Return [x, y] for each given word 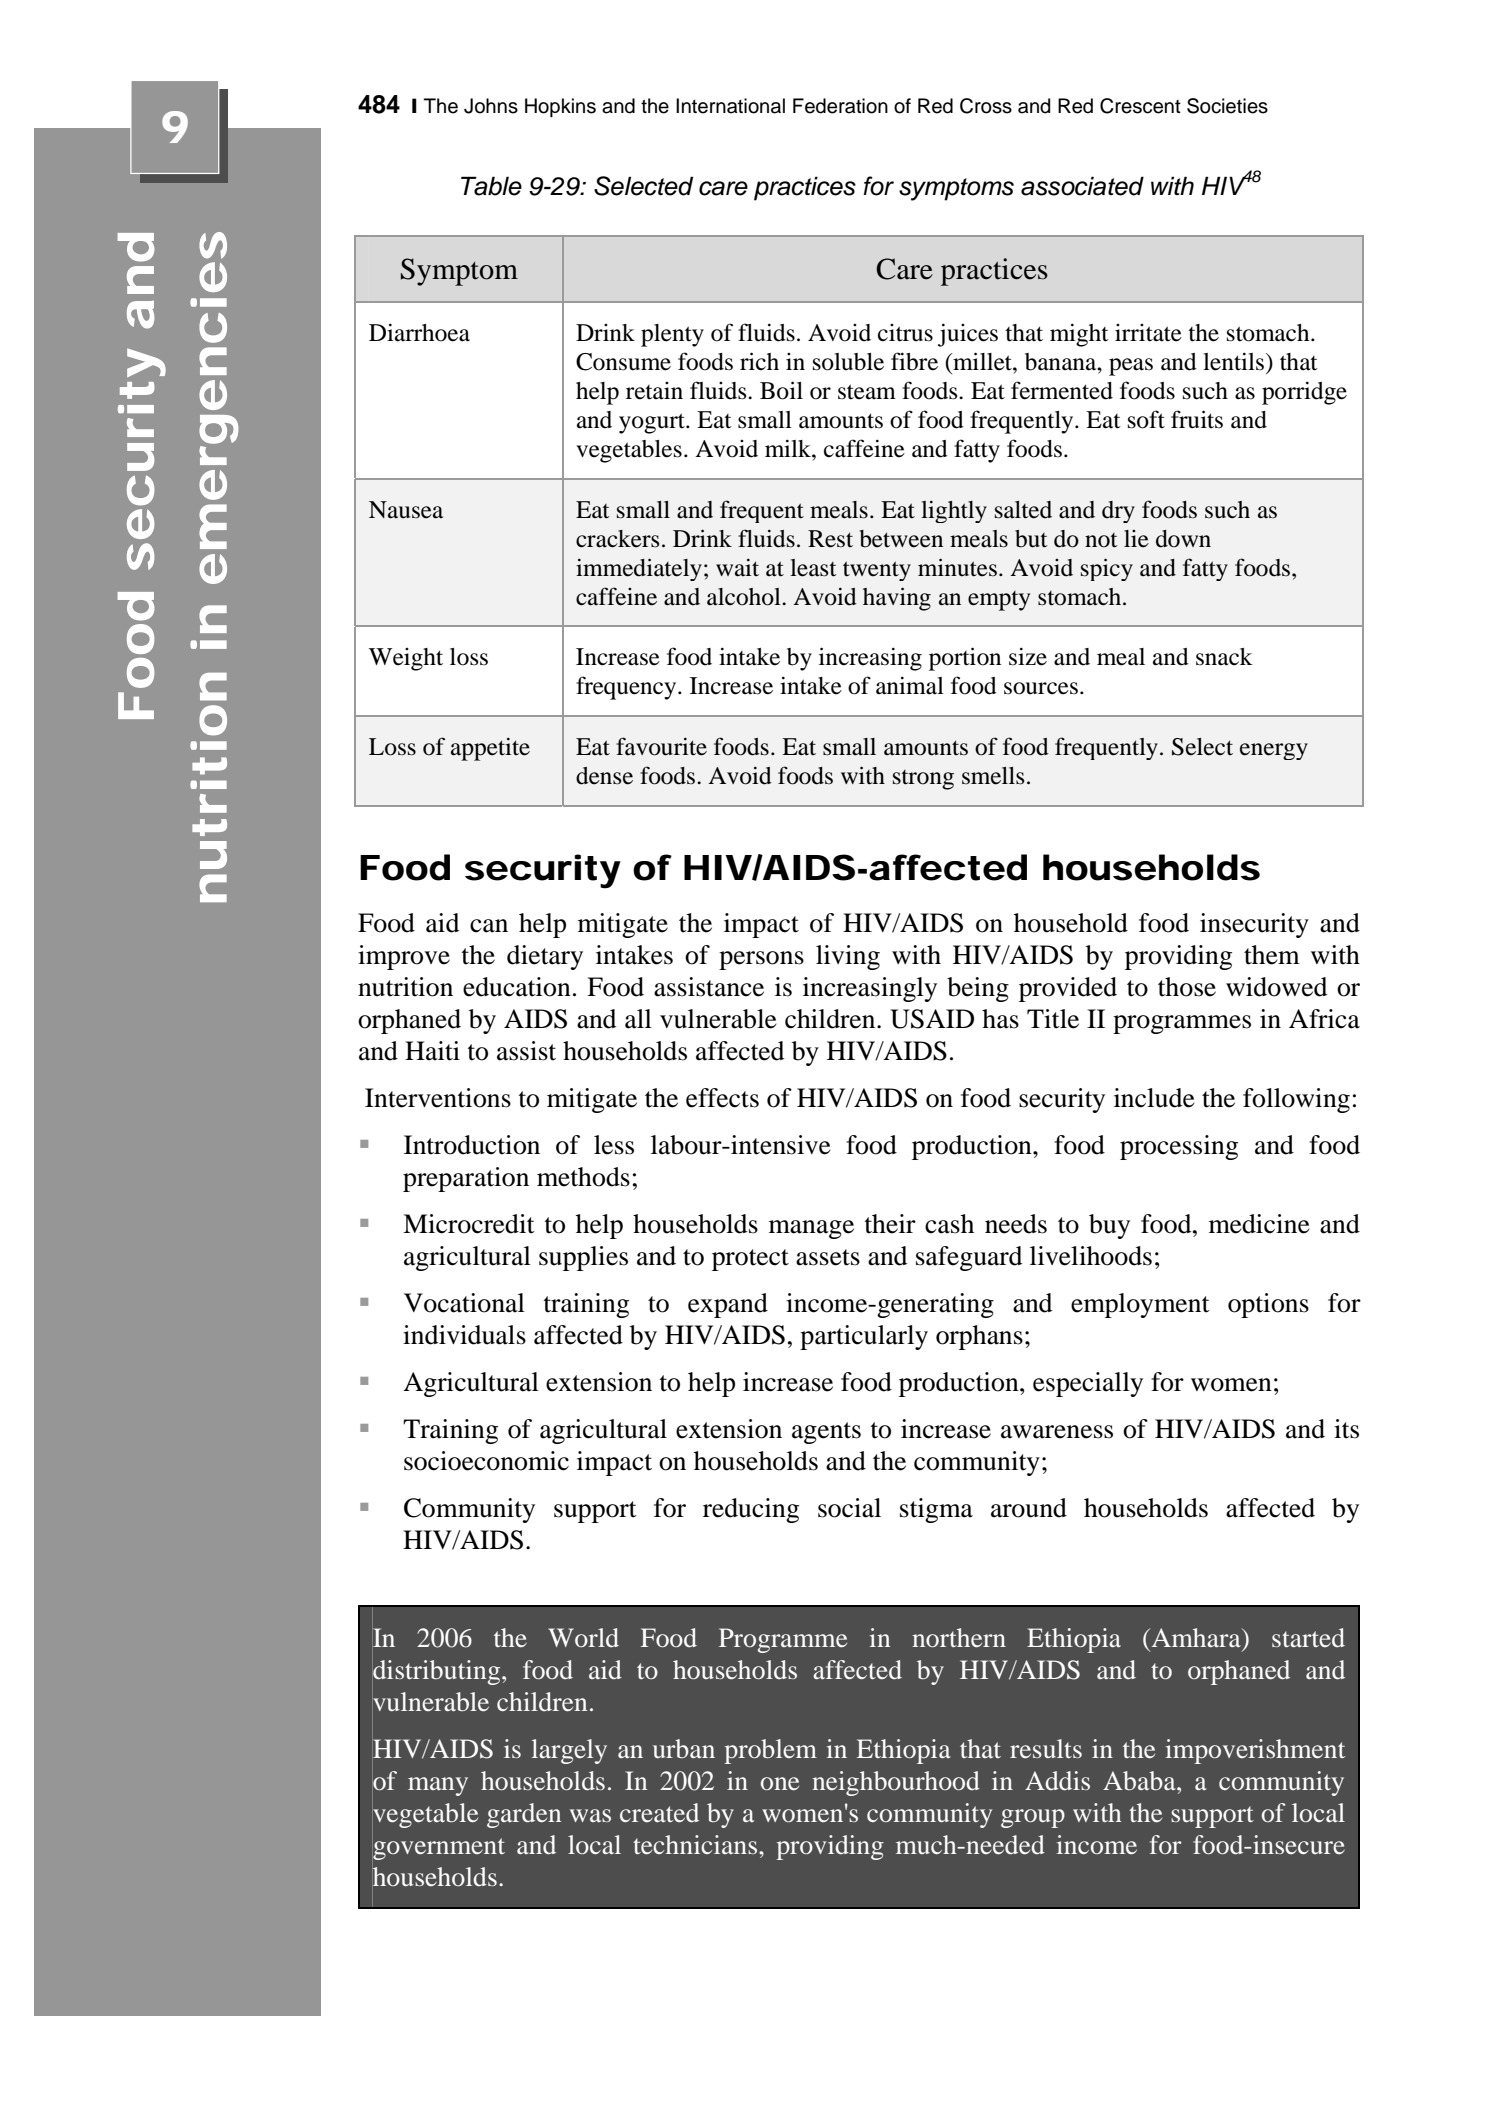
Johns [491, 106]
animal [910, 685]
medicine [1259, 1224]
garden [524, 1815]
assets [828, 1257]
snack [1224, 657]
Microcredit [469, 1224]
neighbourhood [896, 1783]
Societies [1227, 106]
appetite [490, 749]
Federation [840, 106]
